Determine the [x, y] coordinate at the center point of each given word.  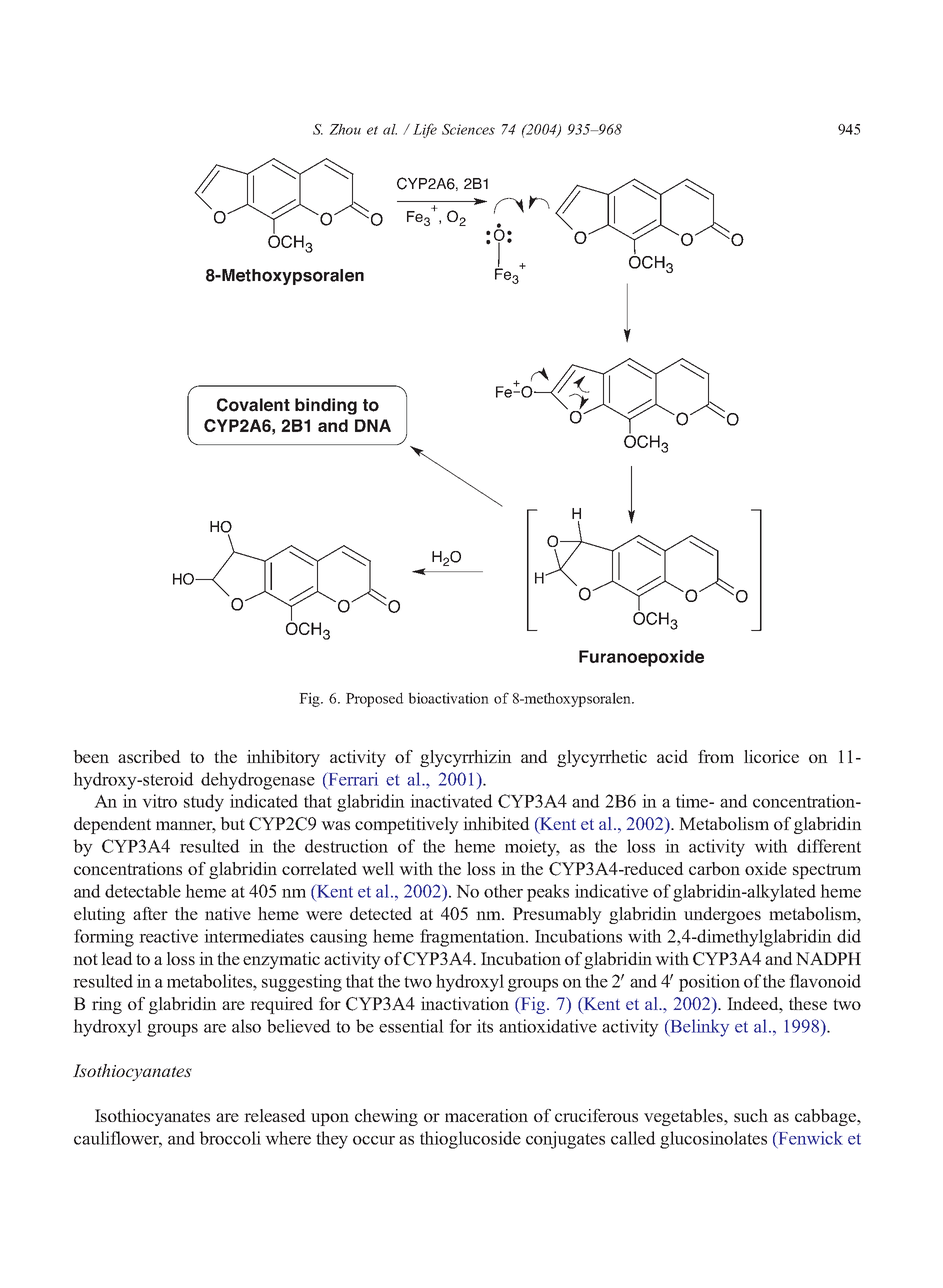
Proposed [375, 699]
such [751, 1115]
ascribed [149, 756]
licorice [771, 756]
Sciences [468, 129]
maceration [486, 1115]
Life [425, 130]
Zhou [345, 129]
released [275, 1115]
